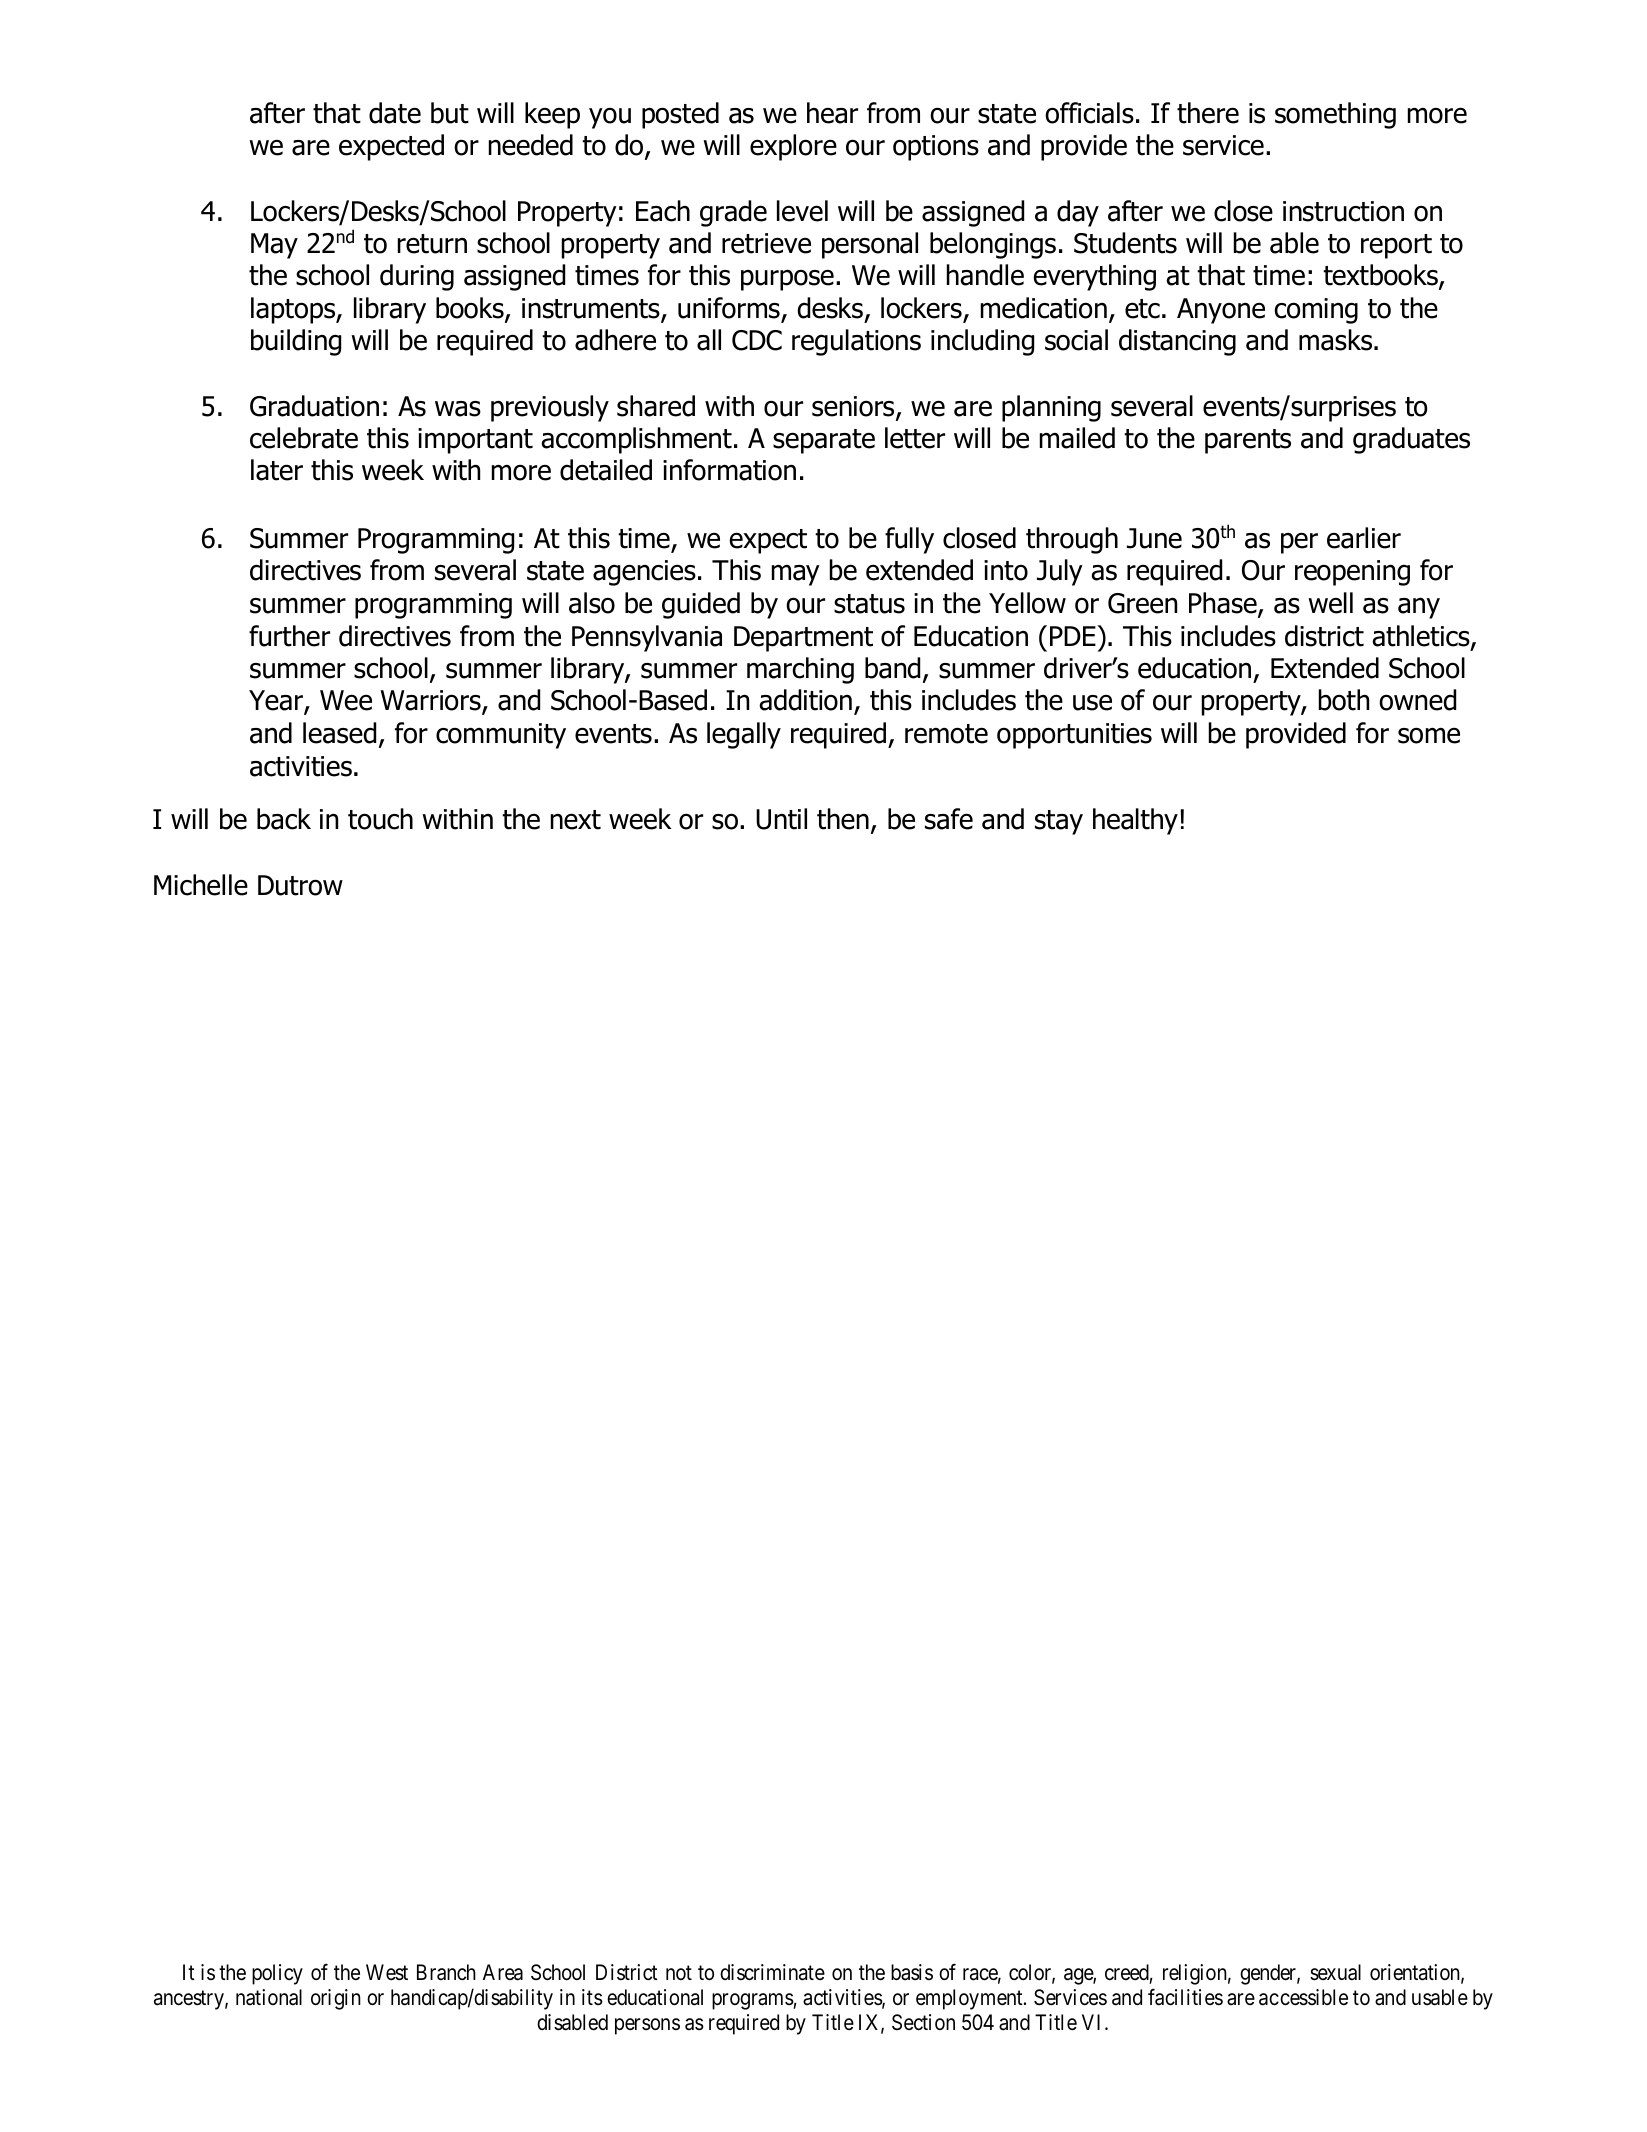  Describe the element at coordinates (793, 147) in the screenshot. I see `explore` at that location.
